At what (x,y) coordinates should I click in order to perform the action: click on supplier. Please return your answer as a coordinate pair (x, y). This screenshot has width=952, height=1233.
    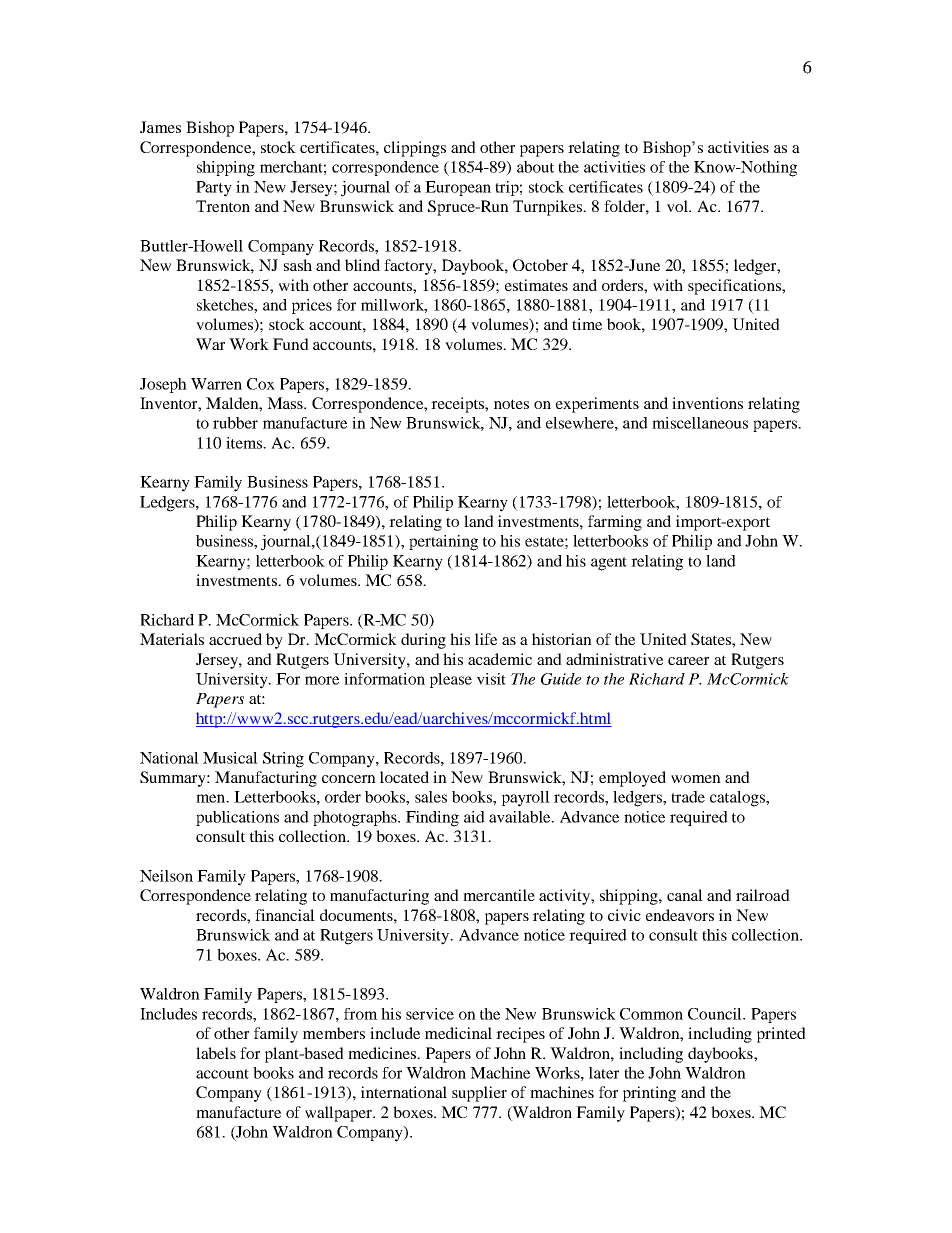
    Looking at the image, I should click on (479, 1094).
